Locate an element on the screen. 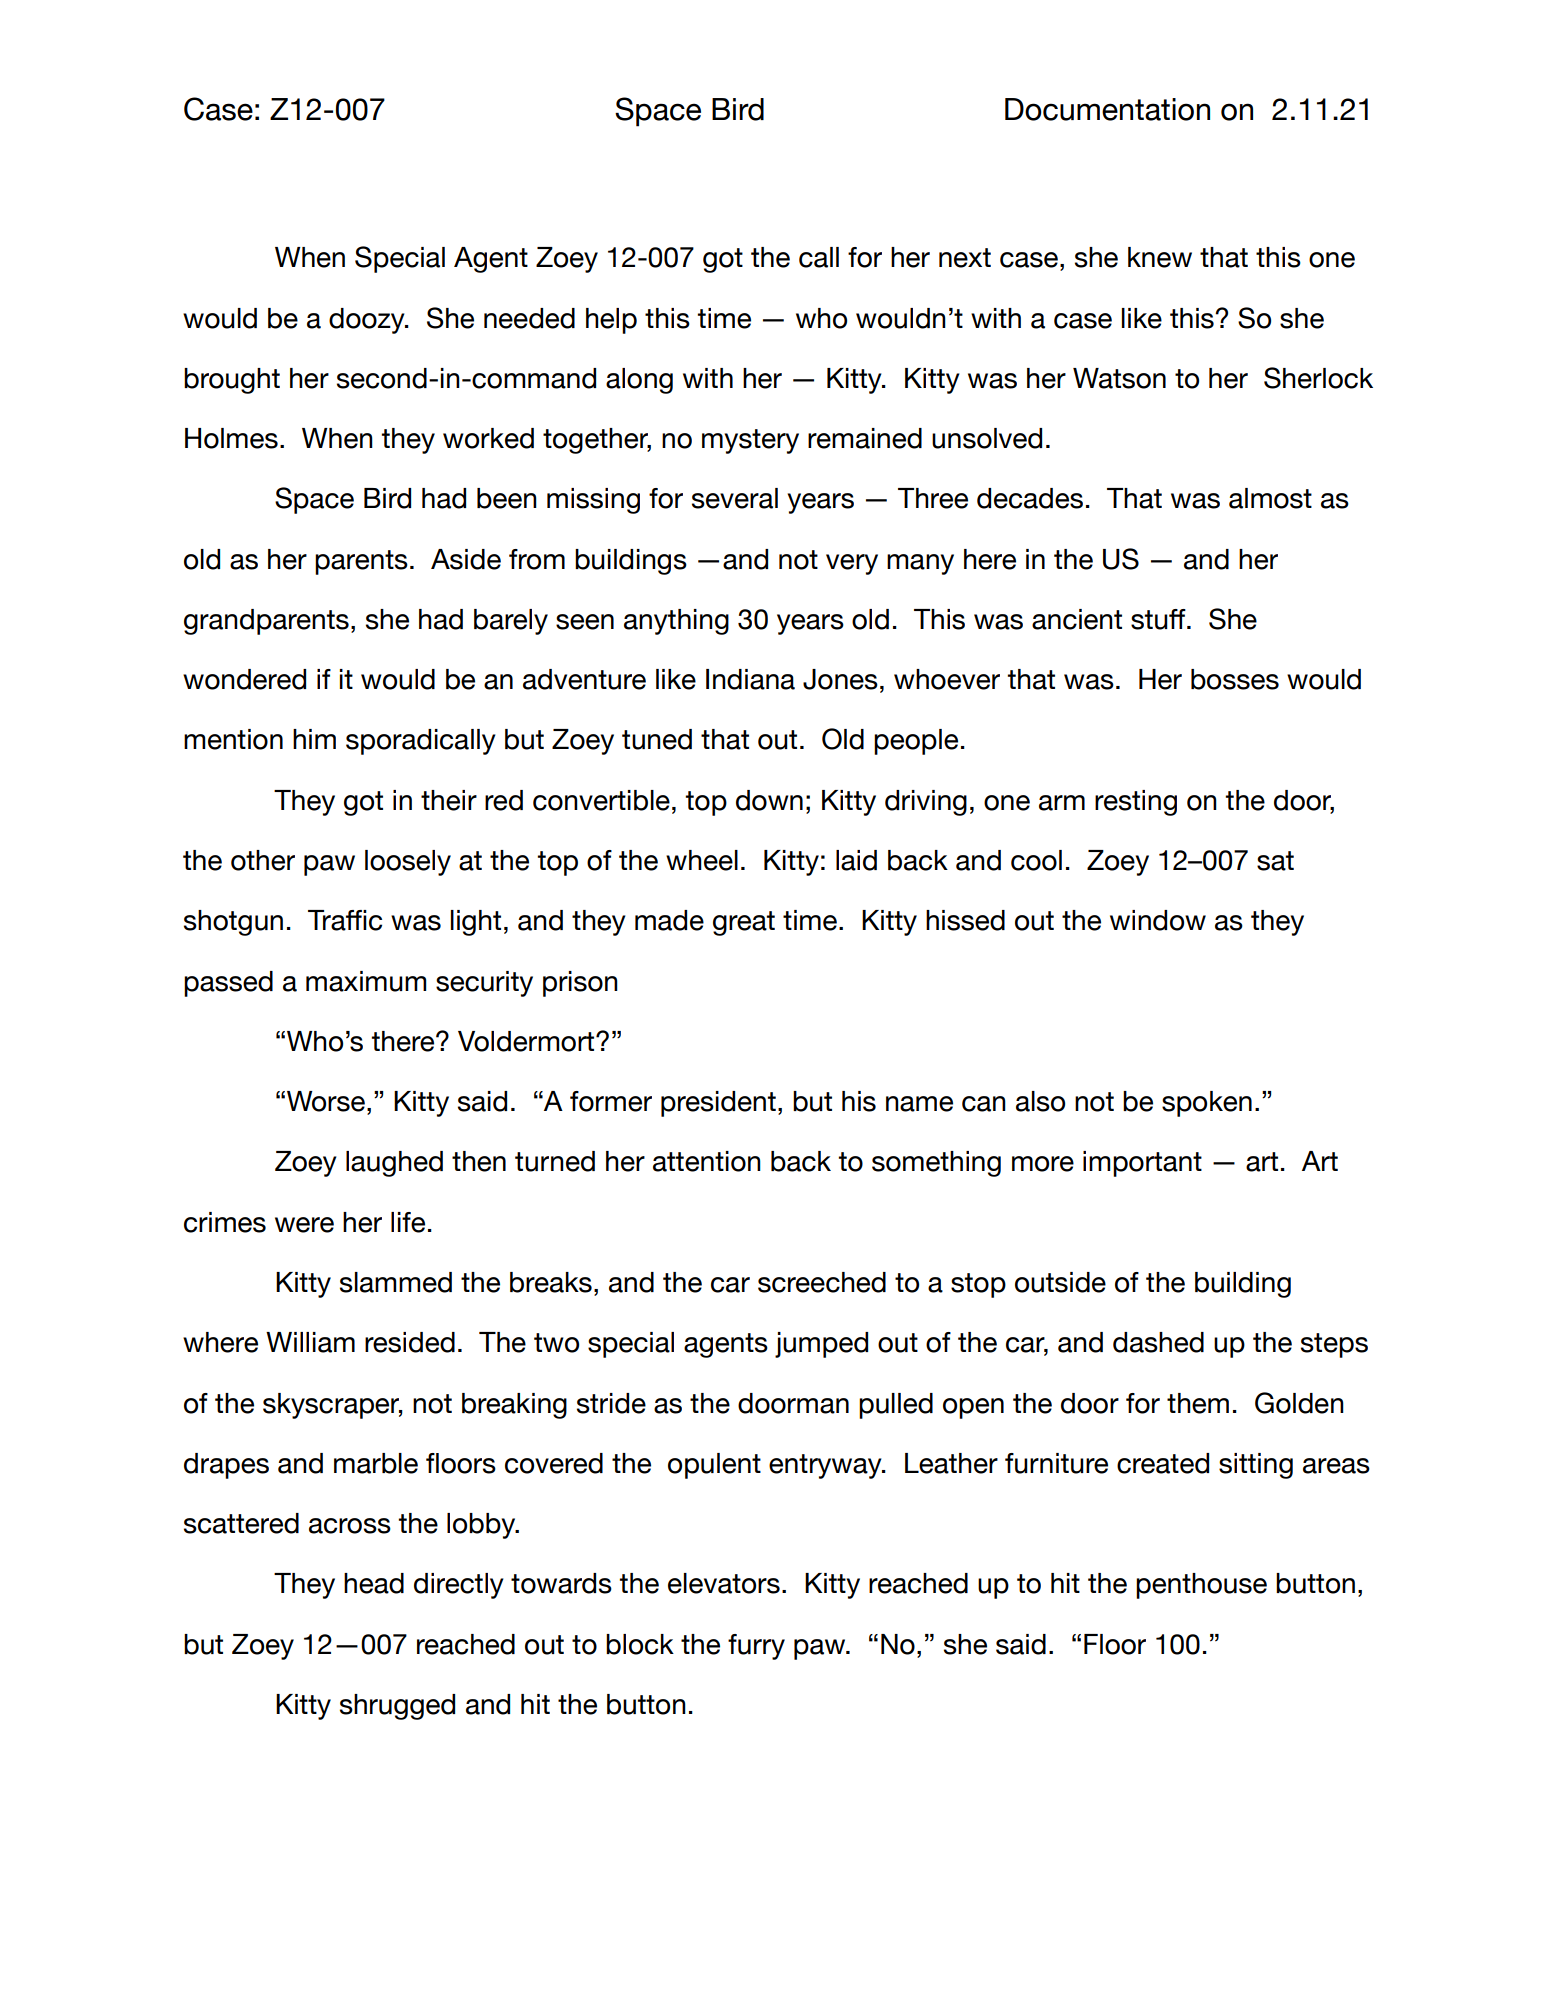  Documentation is located at coordinates (1107, 109).
